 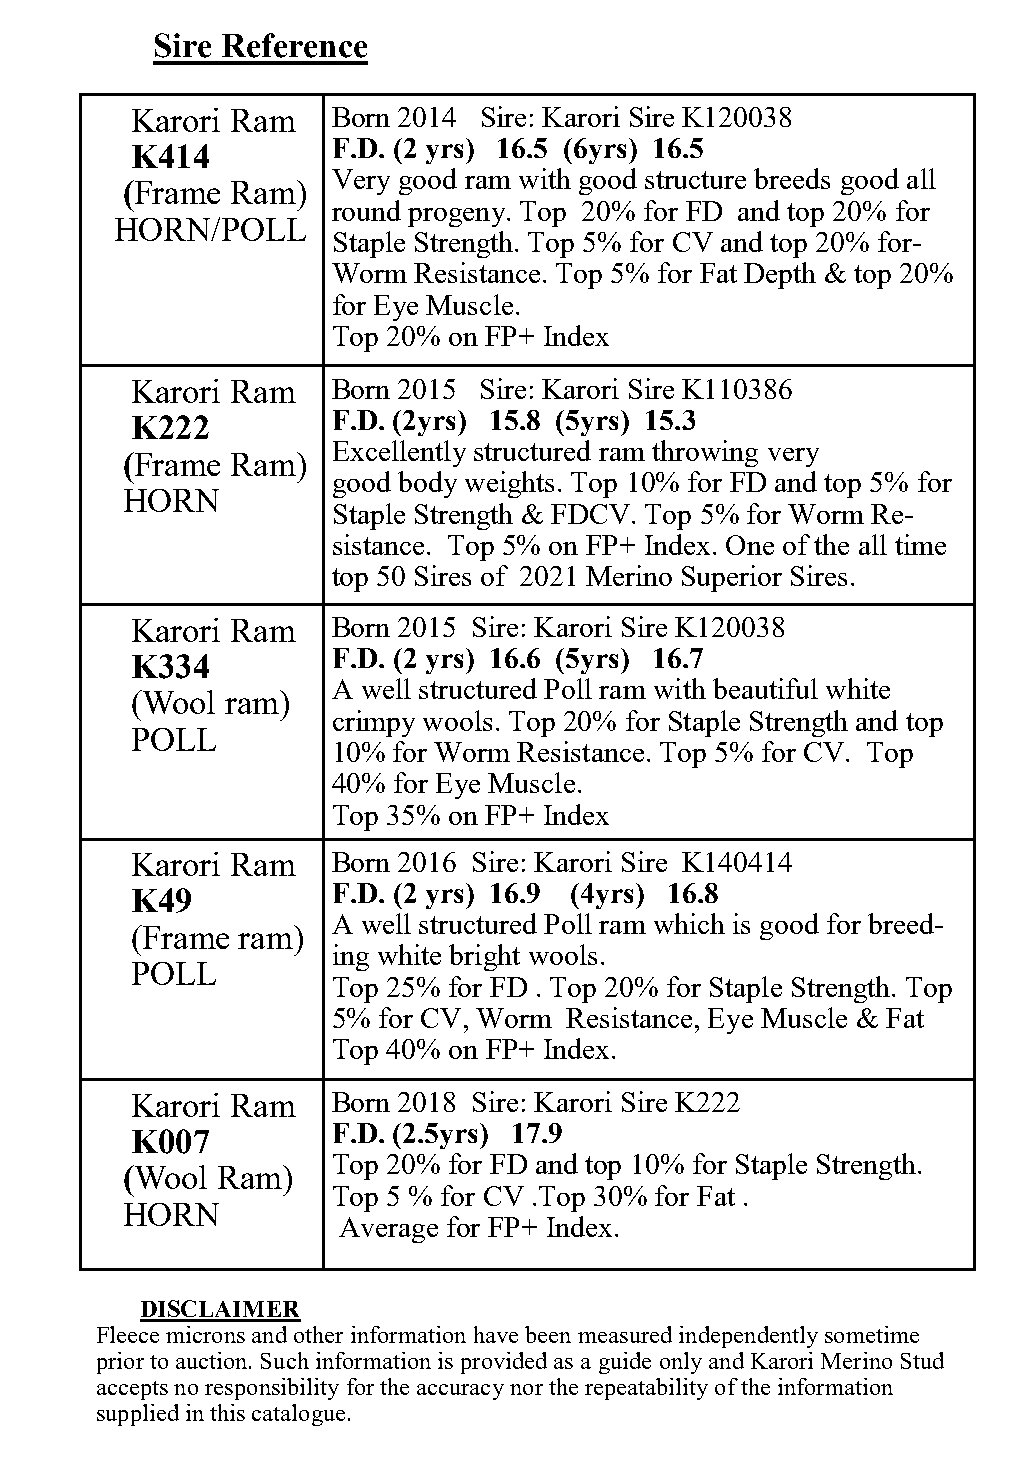 I want to click on crimpy, so click(x=374, y=723).
